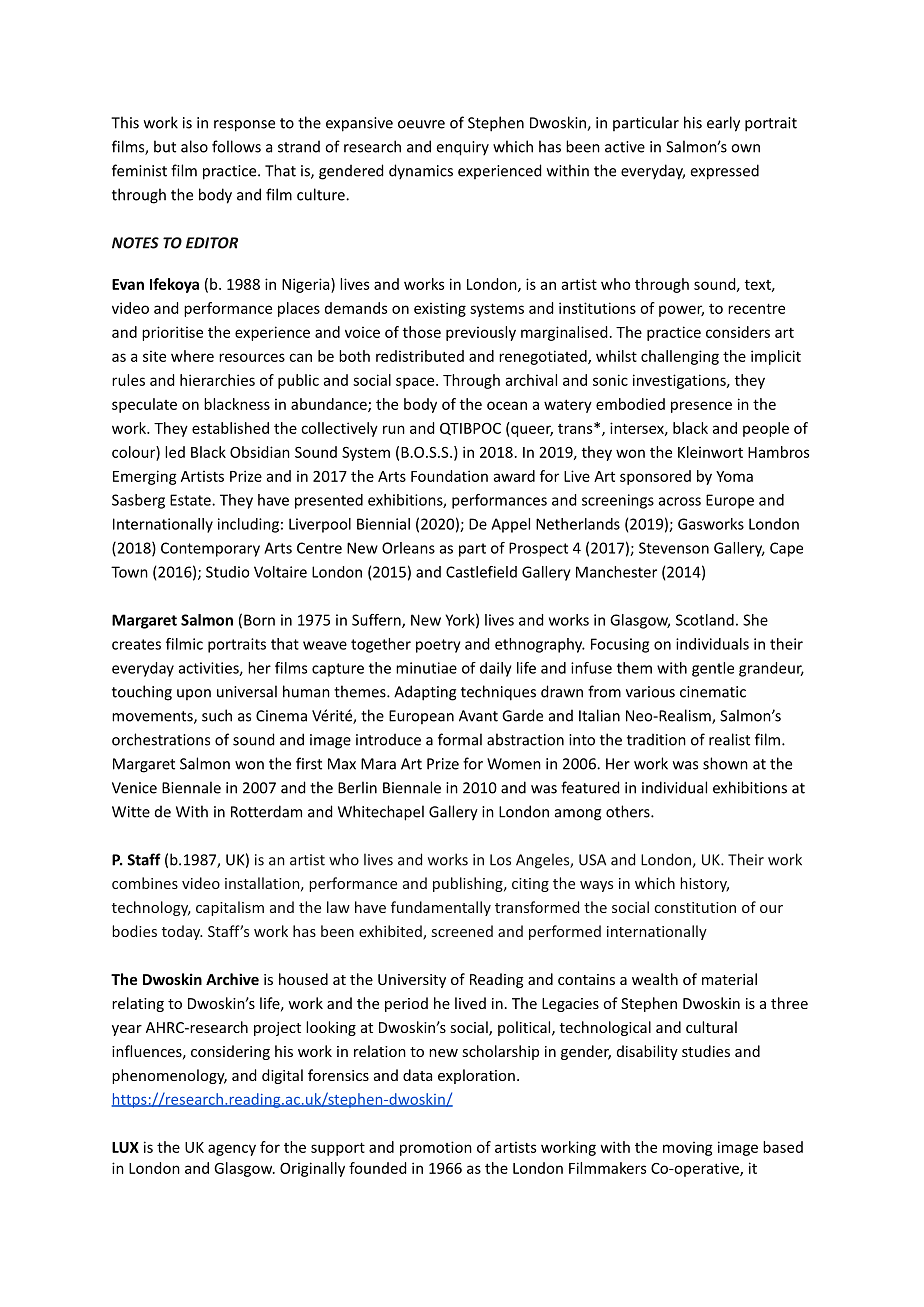 Image resolution: width=924 pixels, height=1307 pixels. What do you see at coordinates (463, 148) in the image?
I see `enquiry` at bounding box center [463, 148].
